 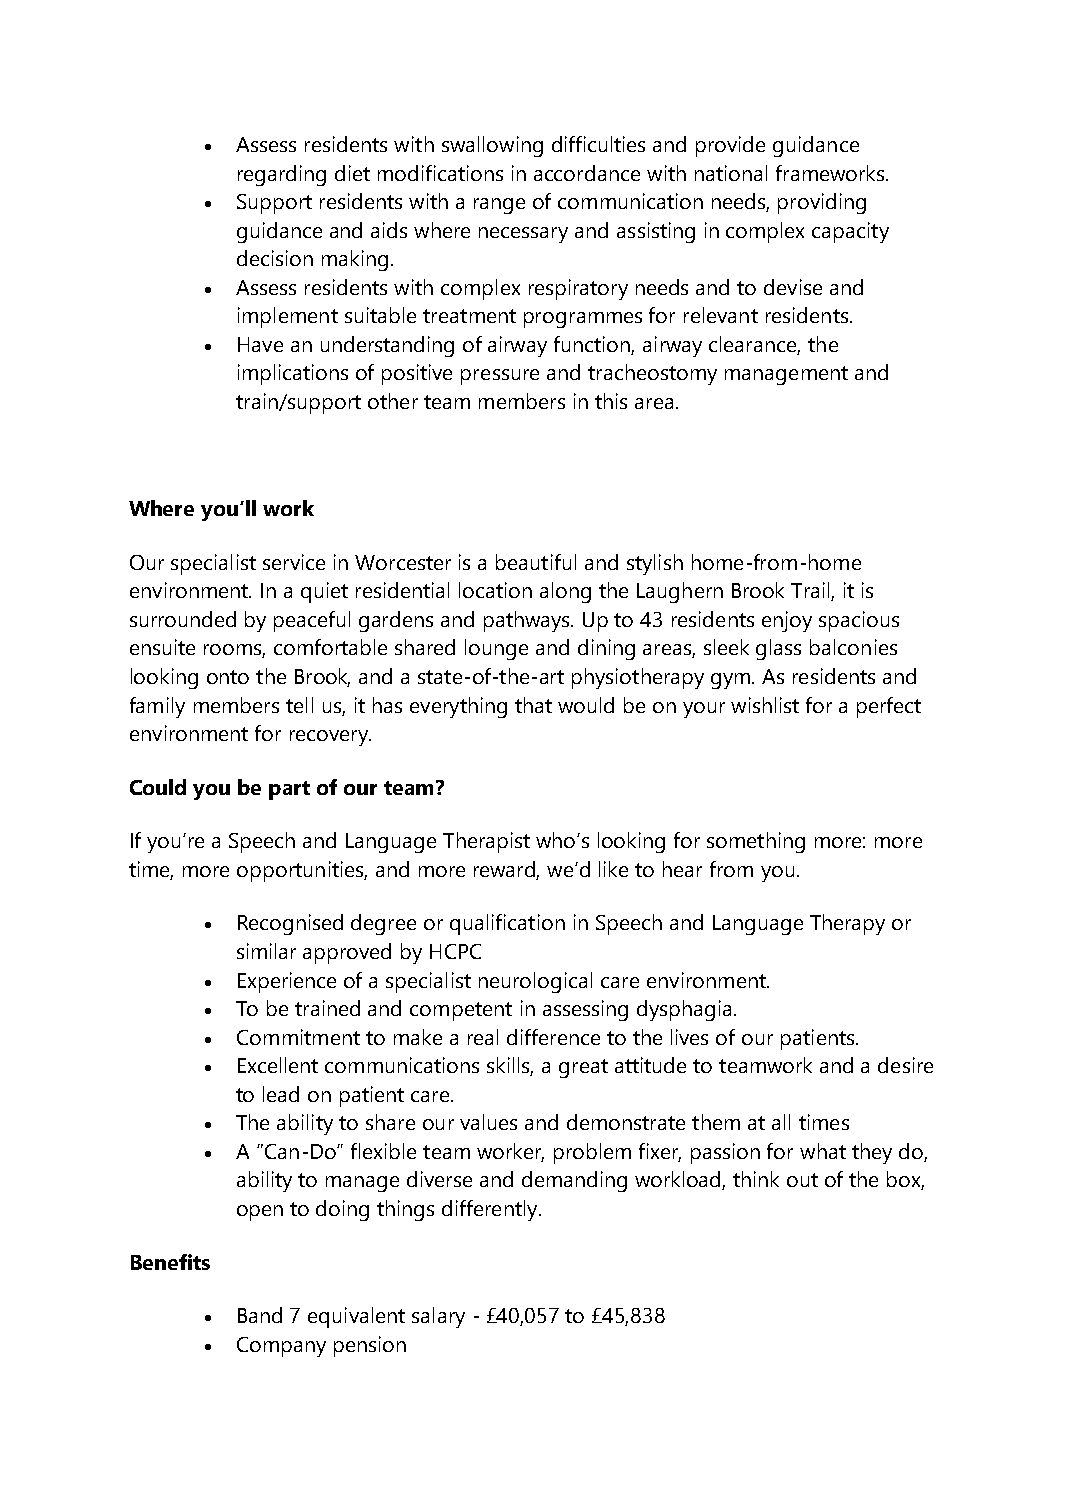 I want to click on something, so click(x=756, y=842).
